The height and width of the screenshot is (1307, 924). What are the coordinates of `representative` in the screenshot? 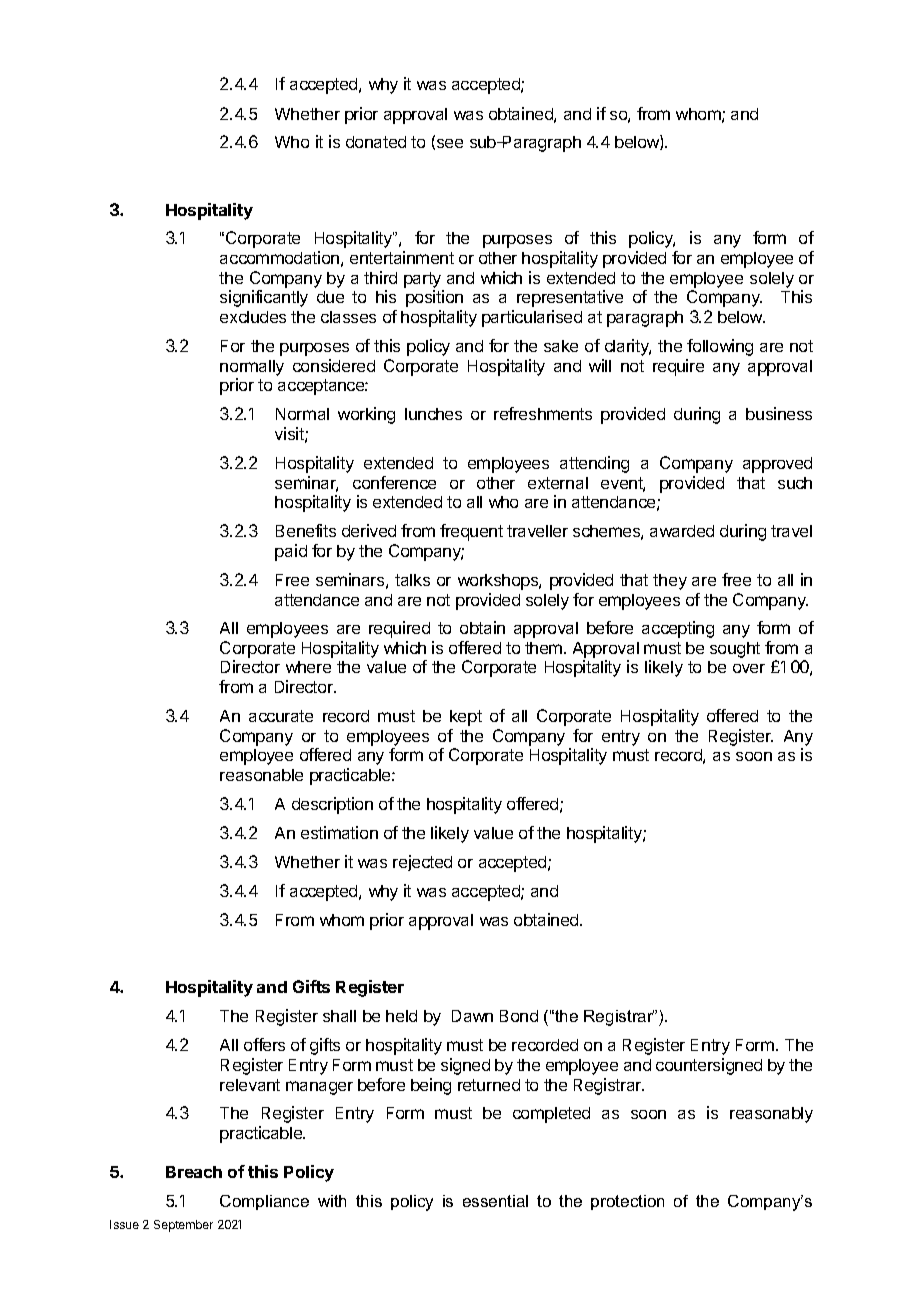 It's located at (570, 298).
